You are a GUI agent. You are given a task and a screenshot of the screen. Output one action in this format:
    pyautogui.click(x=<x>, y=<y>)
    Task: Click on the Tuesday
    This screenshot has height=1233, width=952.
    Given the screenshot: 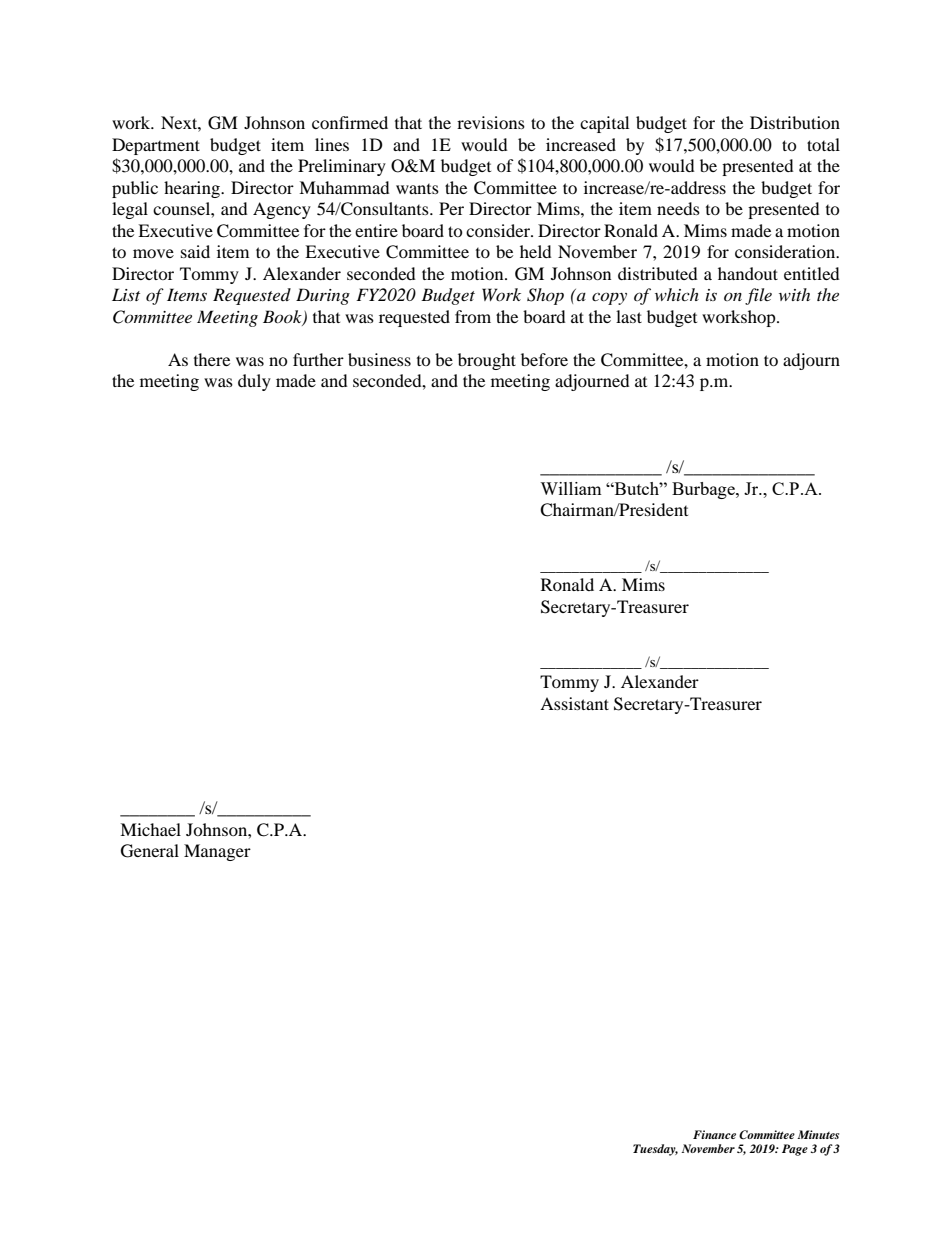 What is the action you would take?
    pyautogui.click(x=655, y=1150)
